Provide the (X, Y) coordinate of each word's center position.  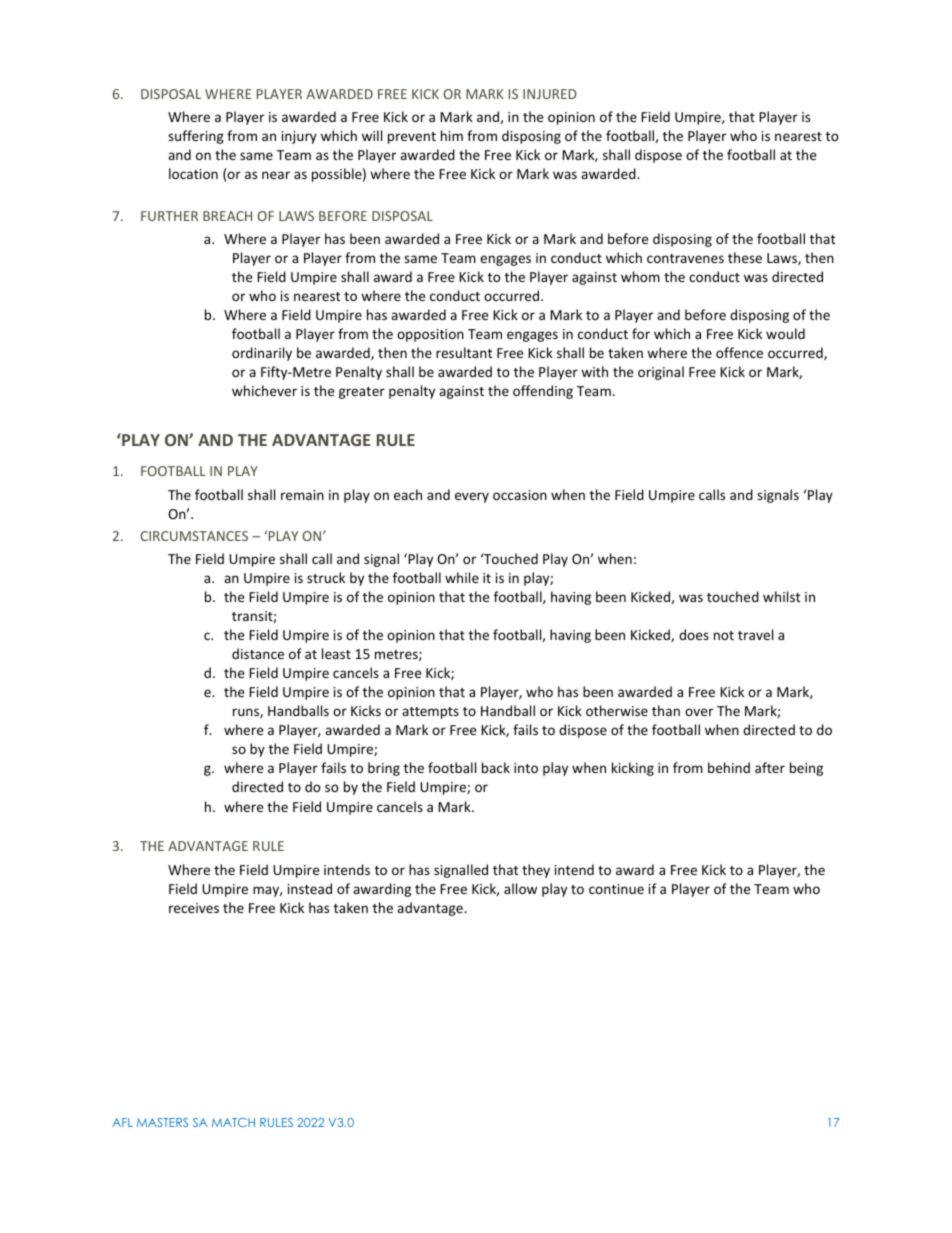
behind (729, 767)
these (745, 257)
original (661, 373)
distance (258, 653)
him (452, 135)
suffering (196, 137)
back (496, 767)
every (472, 497)
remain (302, 495)
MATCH (233, 1122)
